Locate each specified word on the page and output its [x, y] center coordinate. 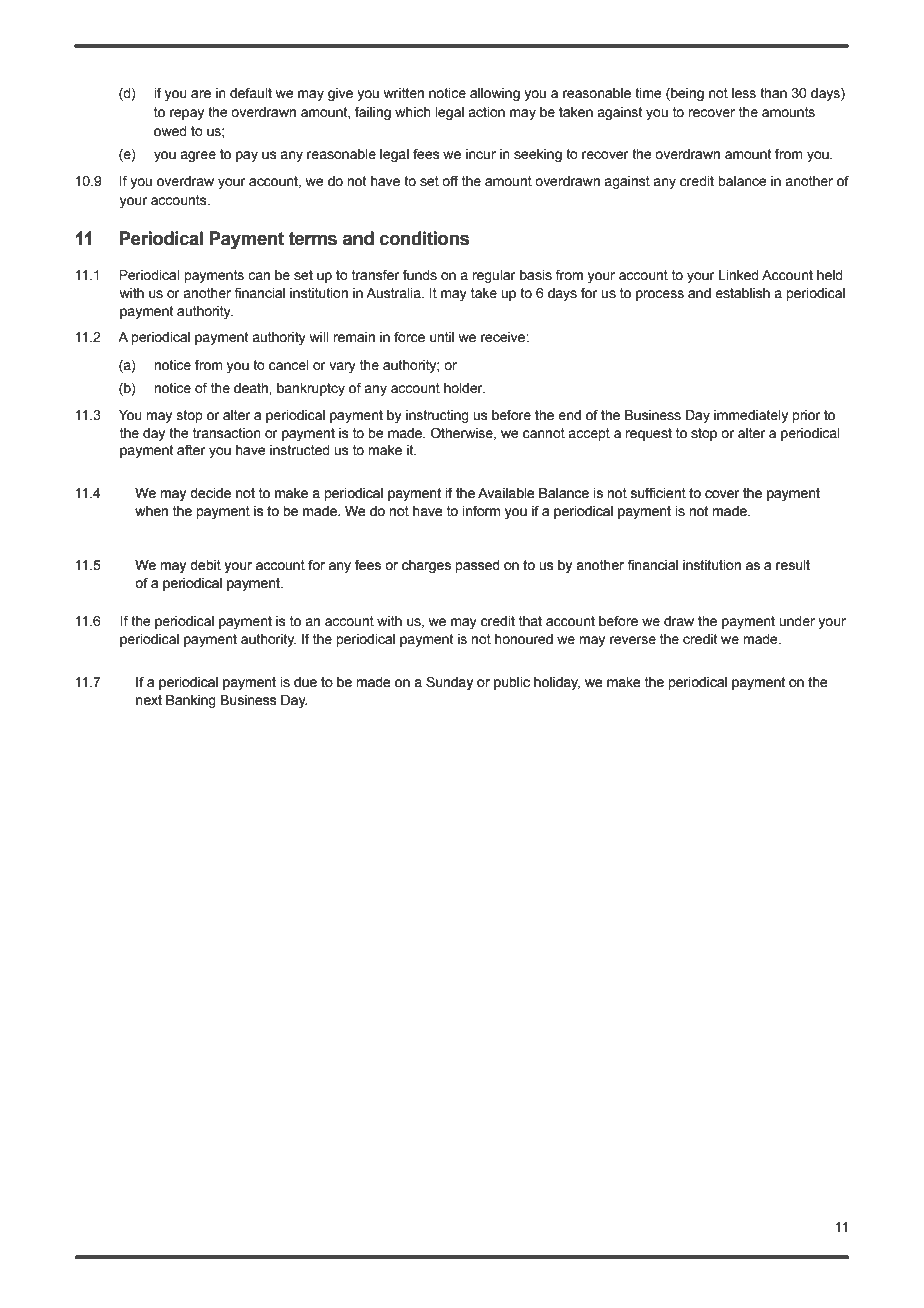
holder [464, 388]
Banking [191, 701]
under [797, 621]
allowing [495, 94]
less [744, 93]
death [252, 388]
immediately [751, 416]
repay [187, 114]
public [512, 683]
